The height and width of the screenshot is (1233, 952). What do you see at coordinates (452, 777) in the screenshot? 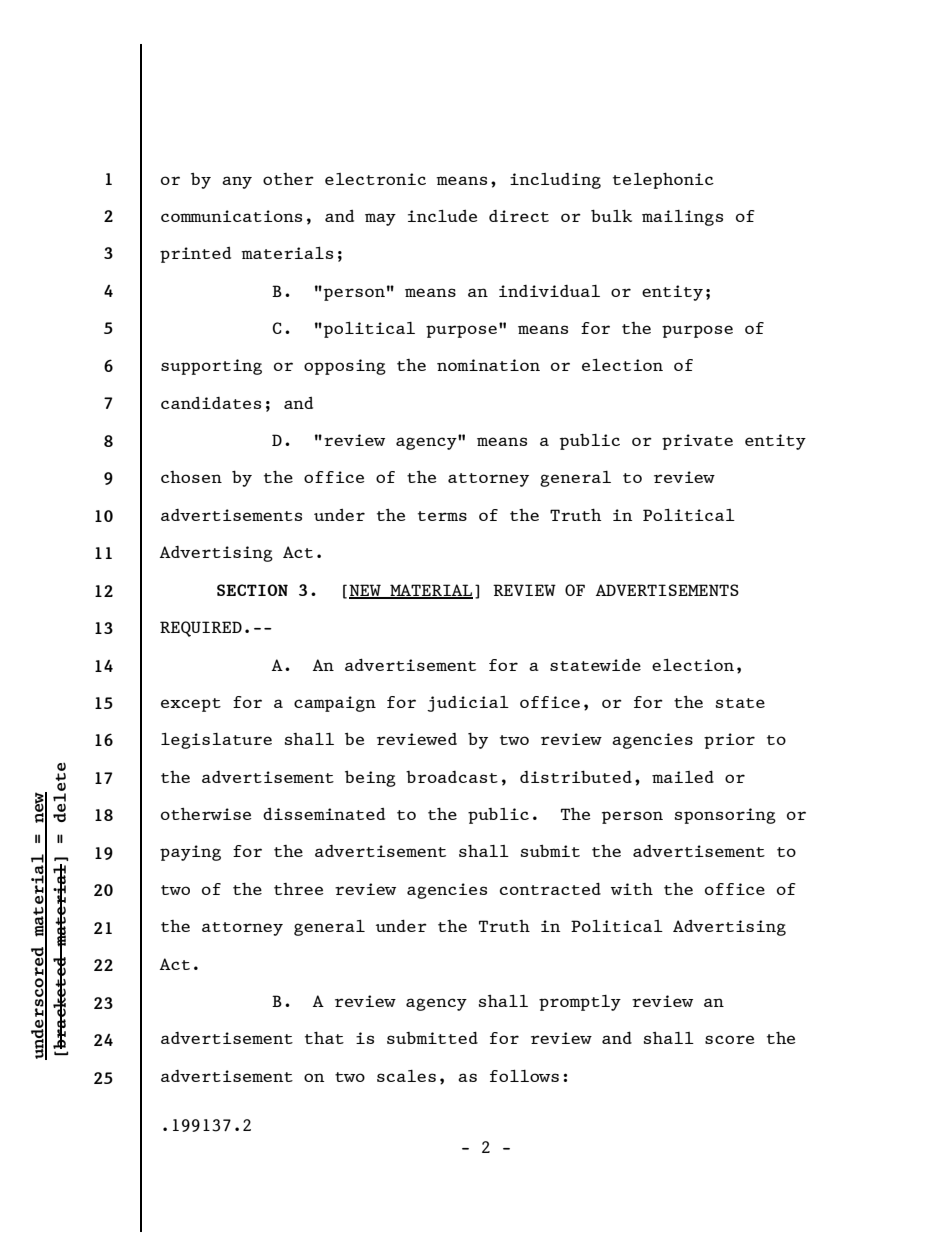
I see `broadcast` at bounding box center [452, 777].
